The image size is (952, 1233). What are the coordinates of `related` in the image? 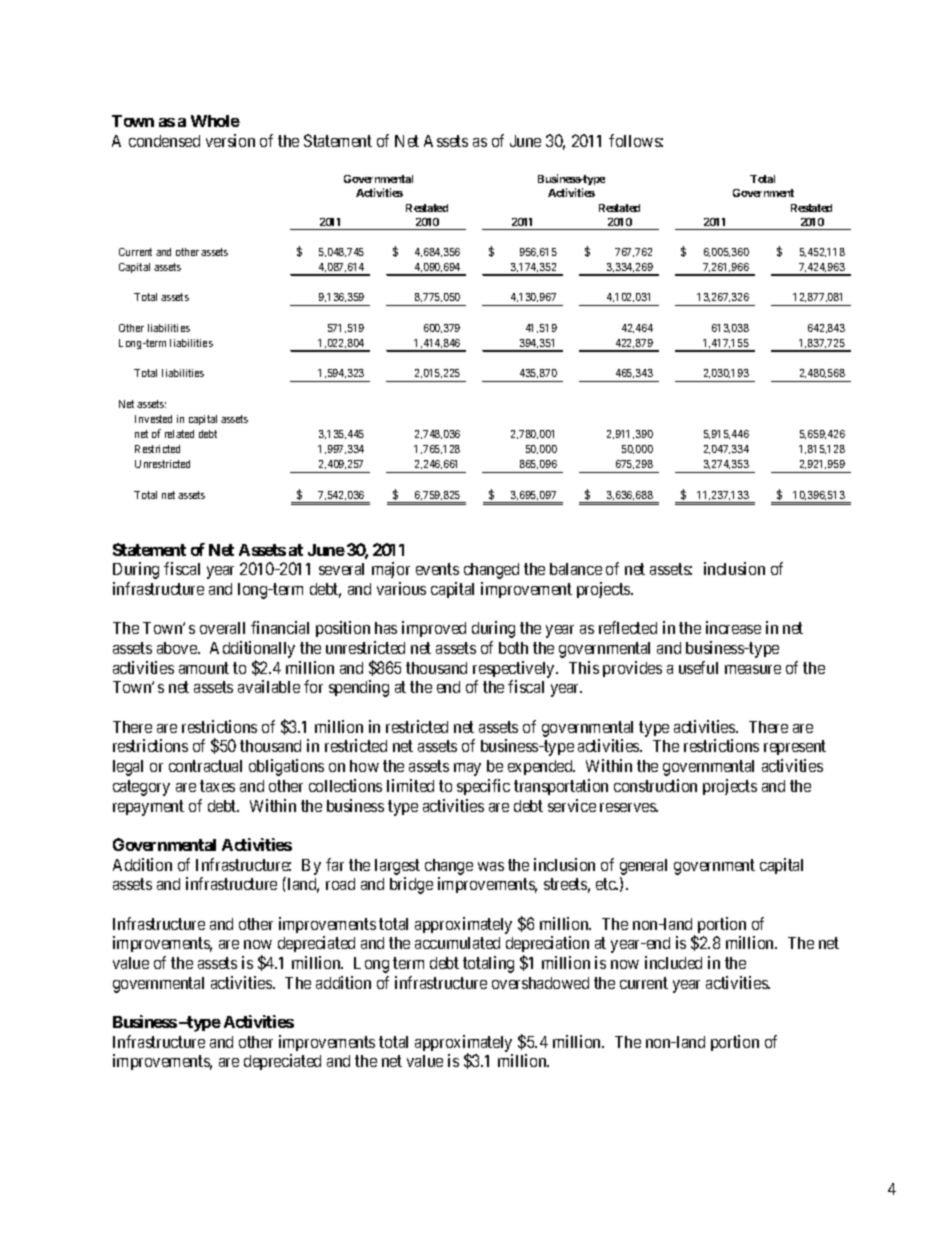 It's located at (179, 434).
